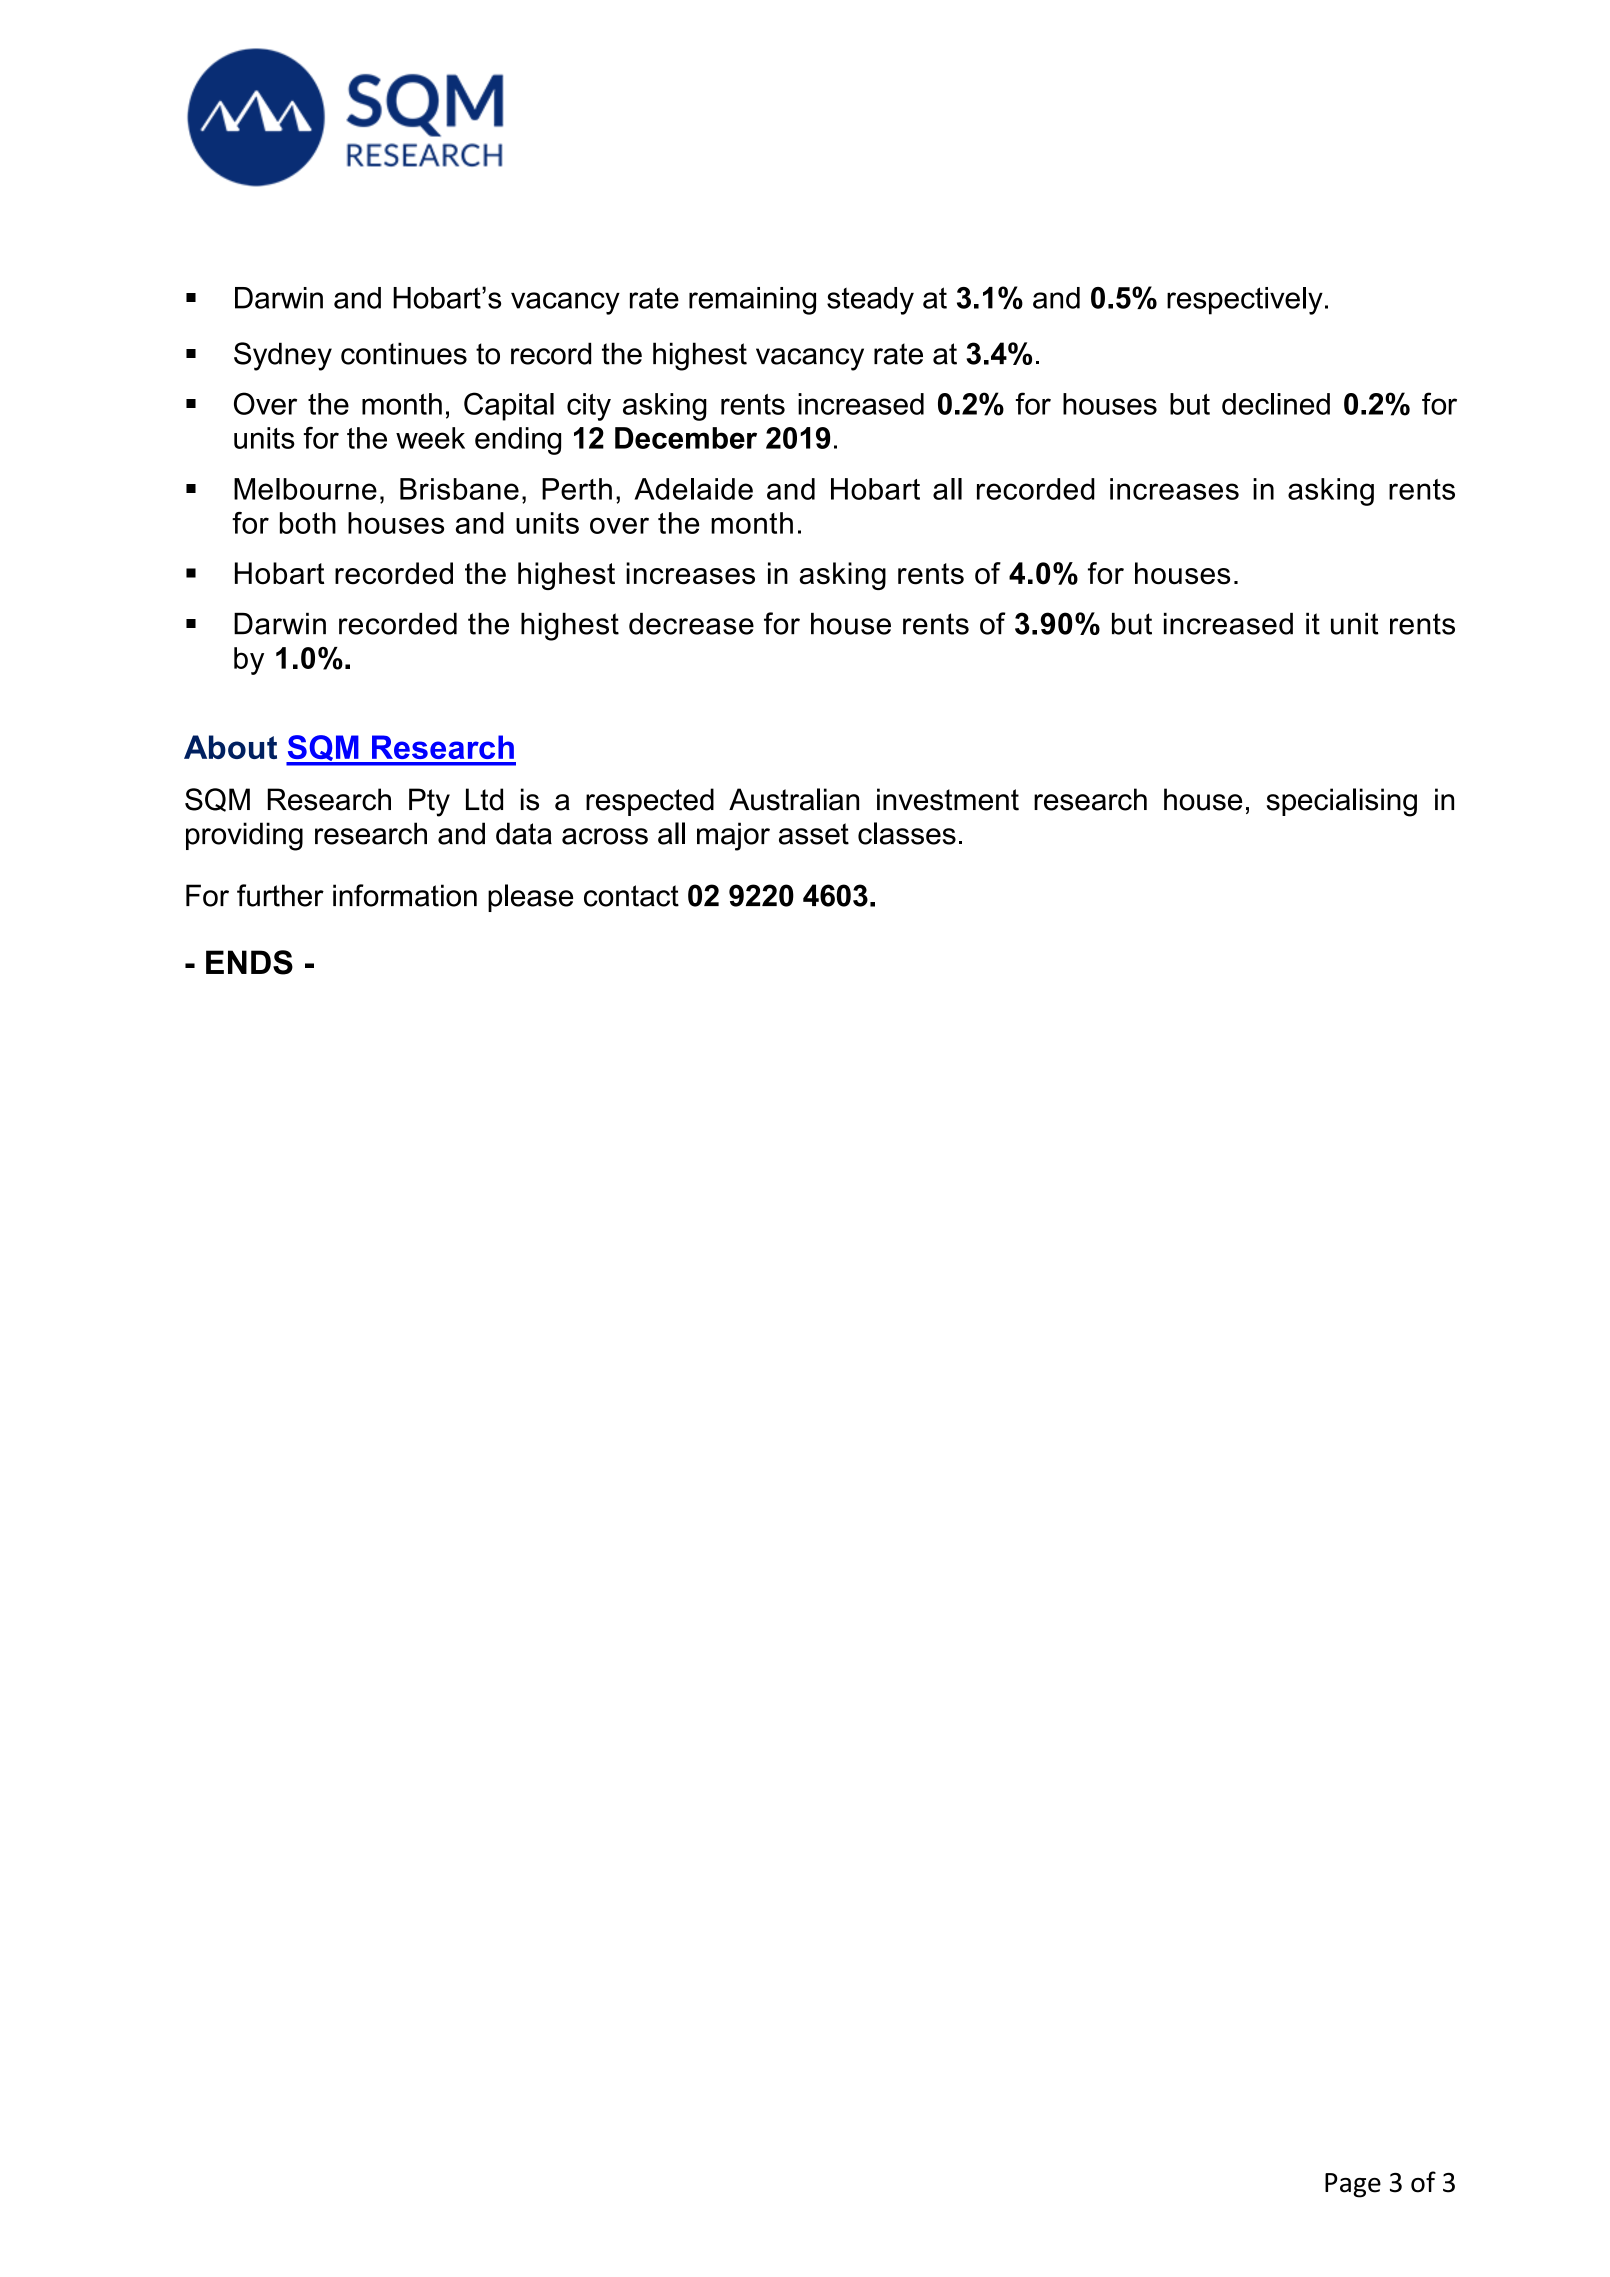 This screenshot has height=2277, width=1610. I want to click on classes, so click(907, 833).
